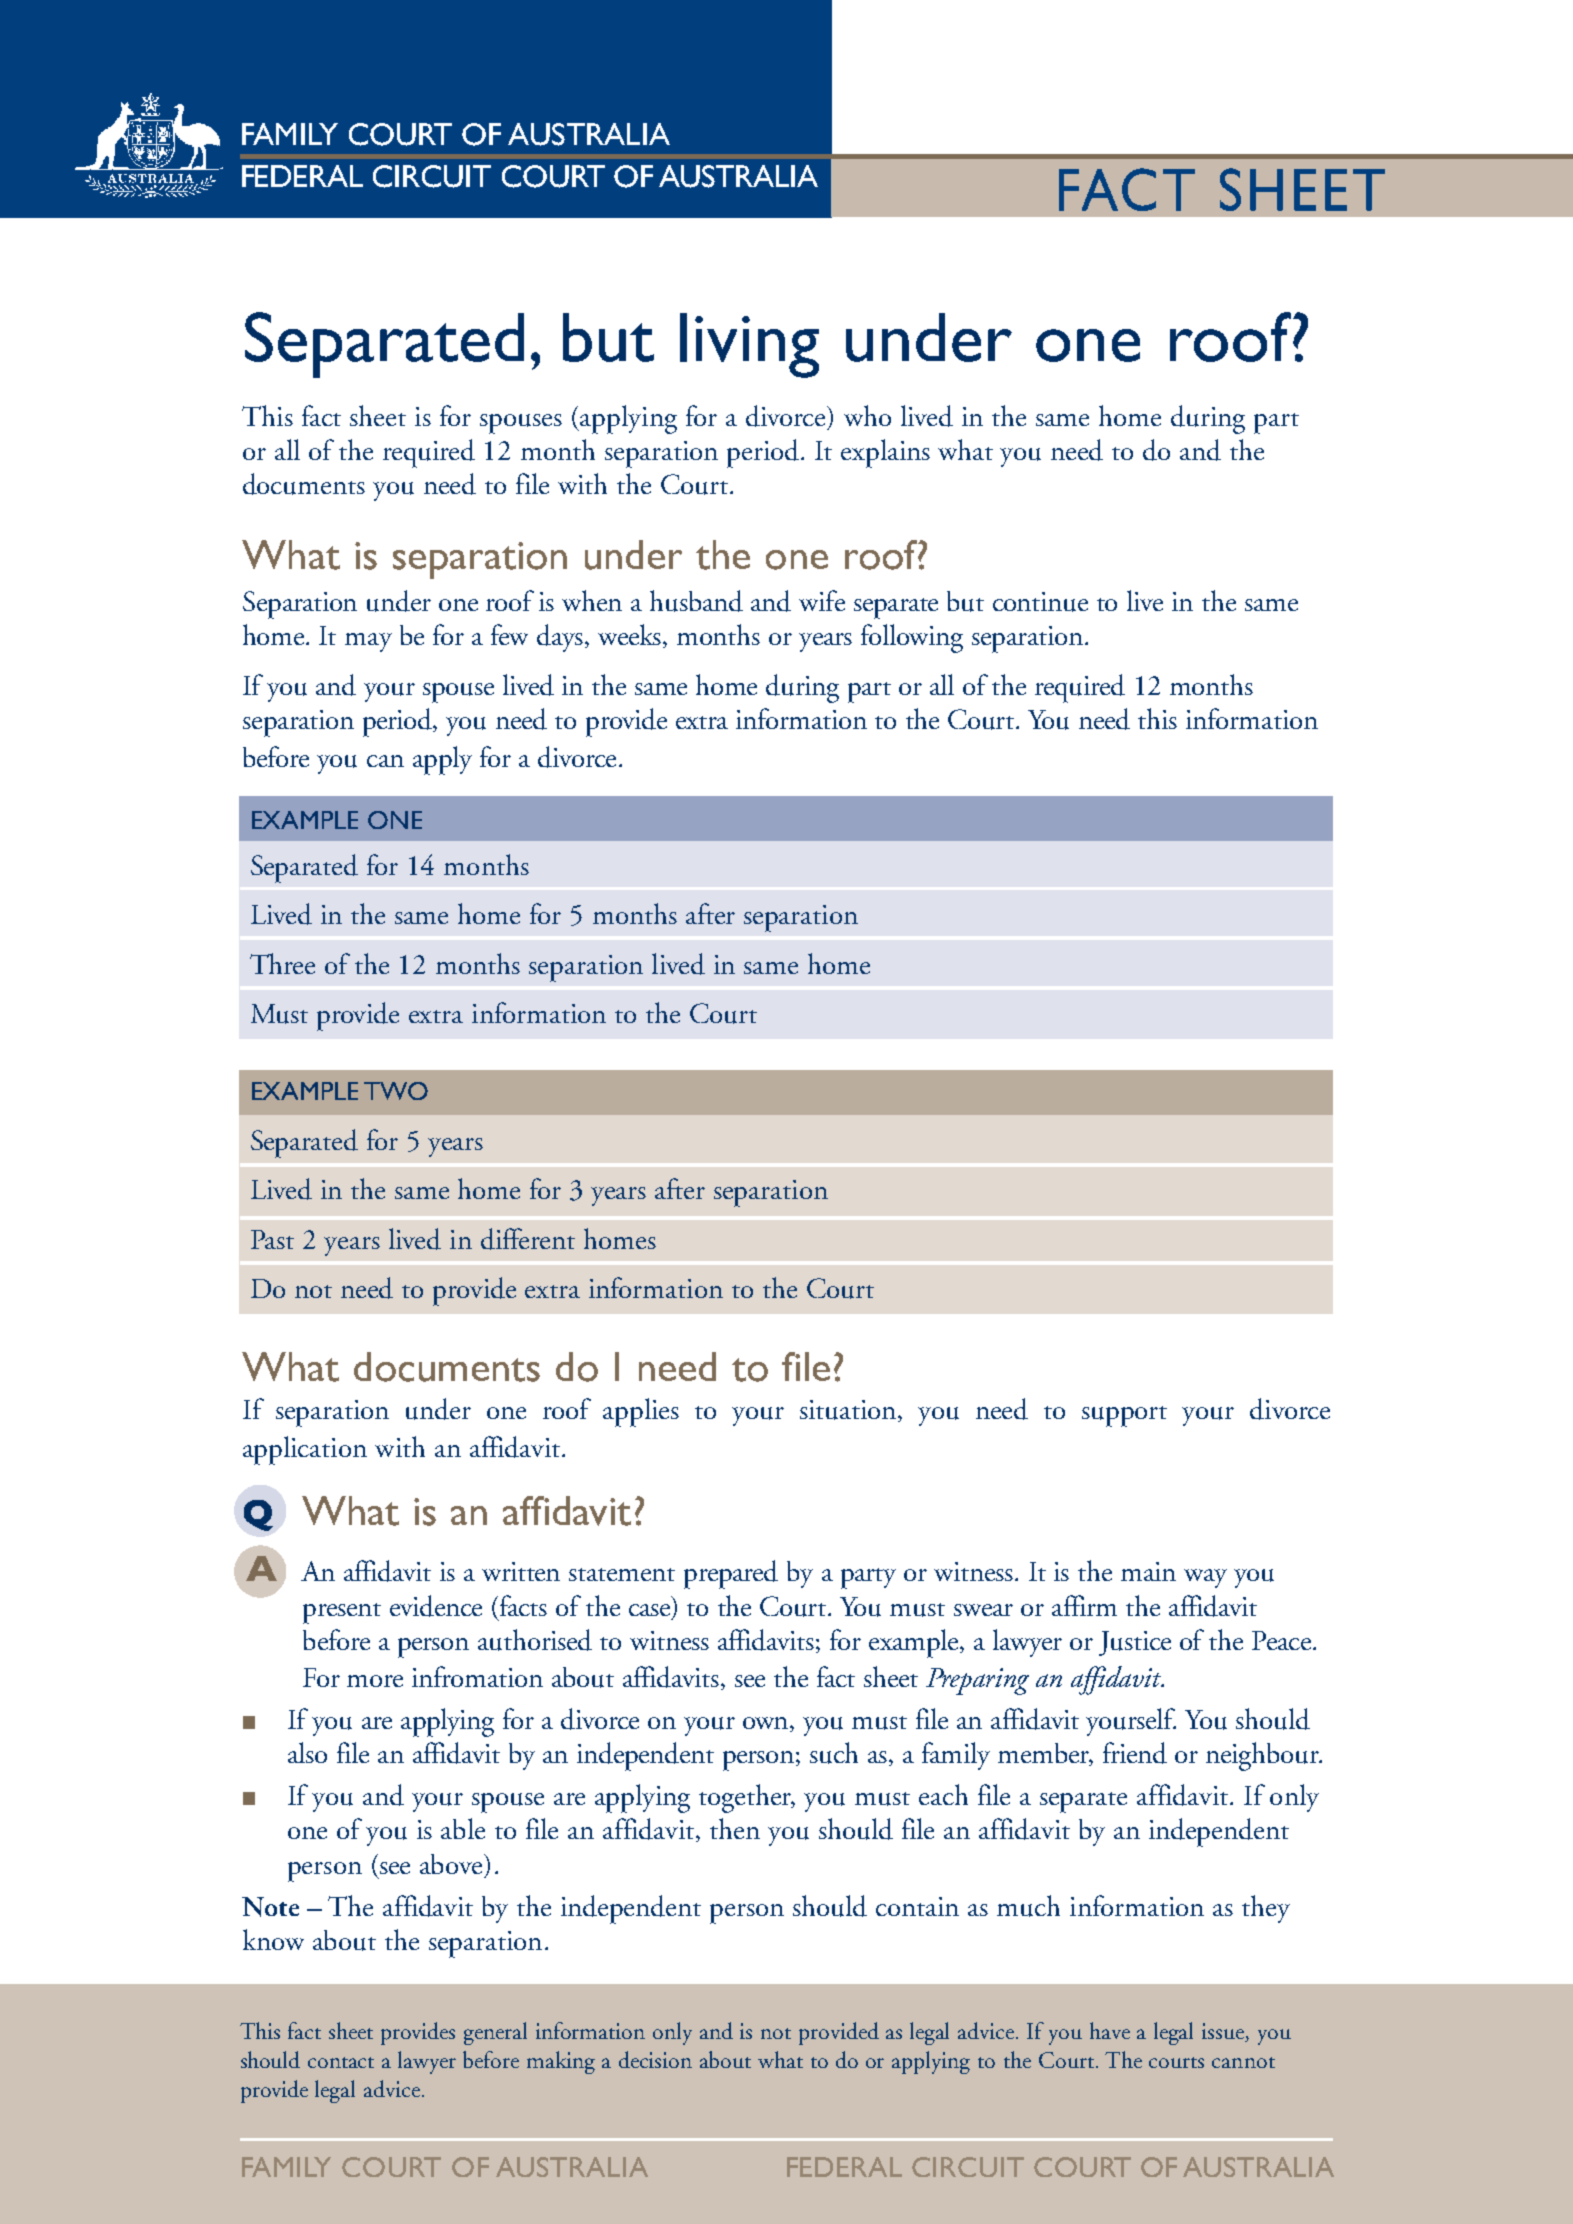 The height and width of the screenshot is (2224, 1573). I want to click on application, so click(305, 1450).
